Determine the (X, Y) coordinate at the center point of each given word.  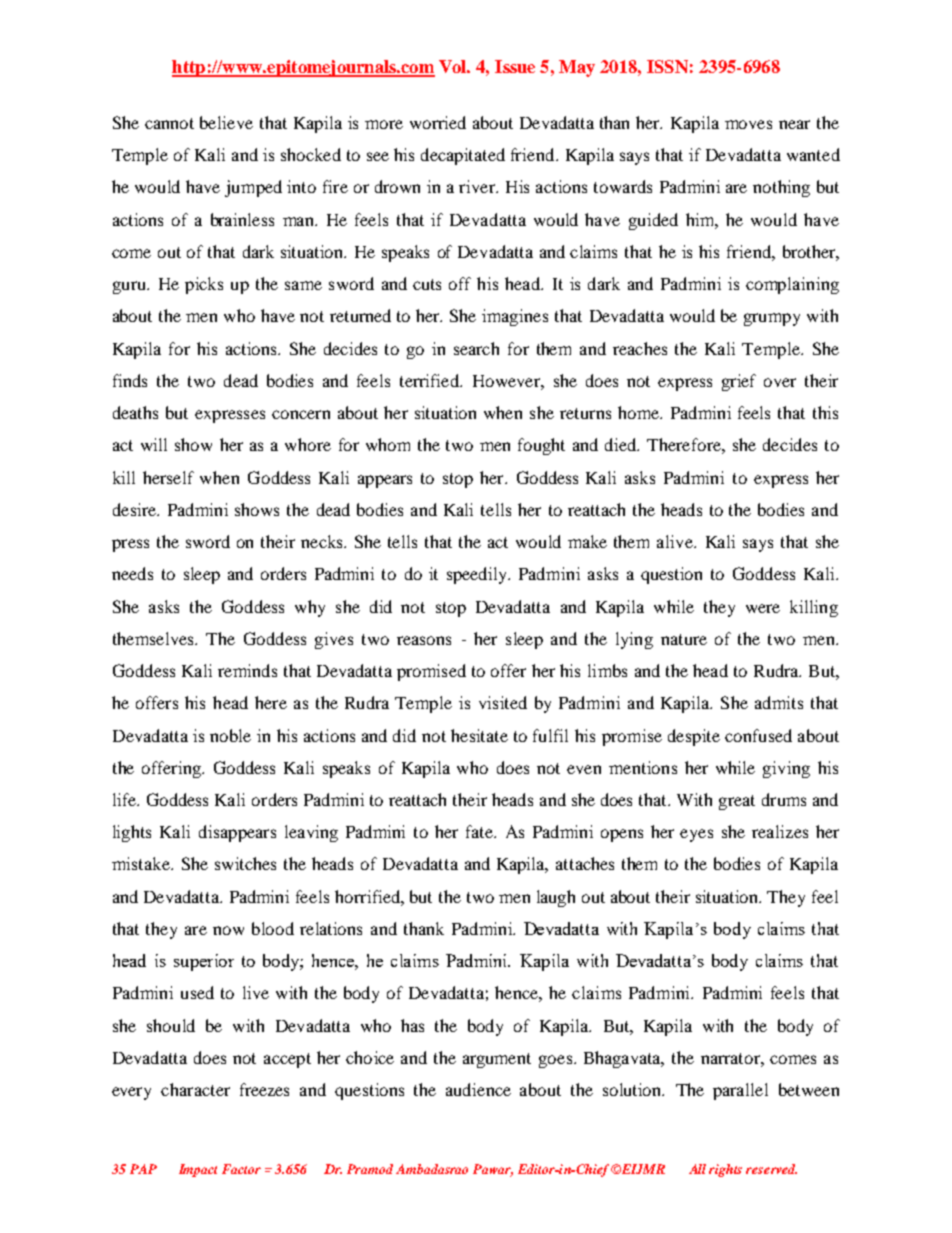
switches (245, 863)
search (476, 348)
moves (748, 124)
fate (480, 831)
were (763, 608)
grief (739, 382)
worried (438, 122)
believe (226, 122)
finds (130, 380)
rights (725, 1170)
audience (478, 1089)
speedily (478, 575)
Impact (198, 1170)
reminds (247, 670)
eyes (696, 835)
